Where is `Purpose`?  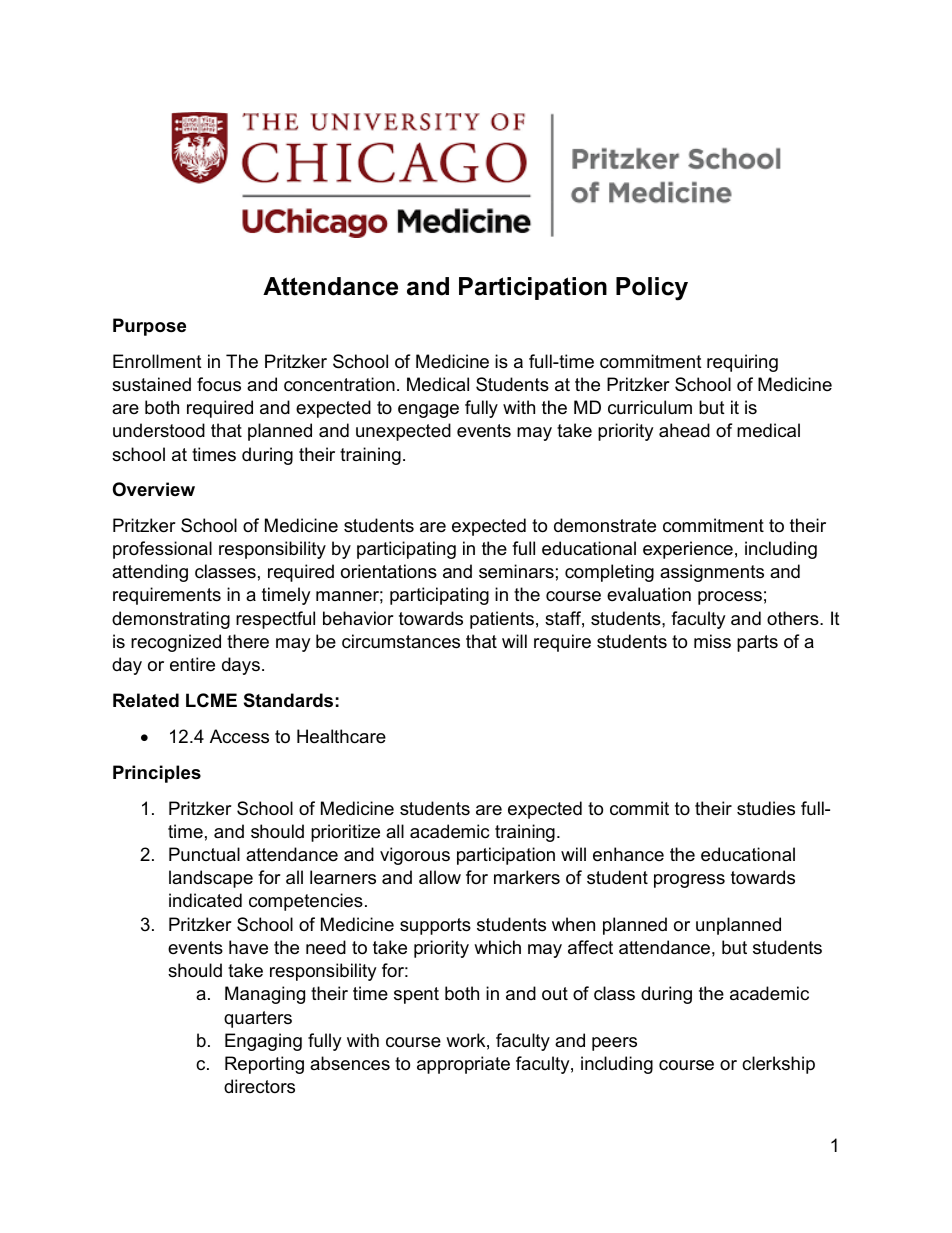
Purpose is located at coordinates (149, 327).
